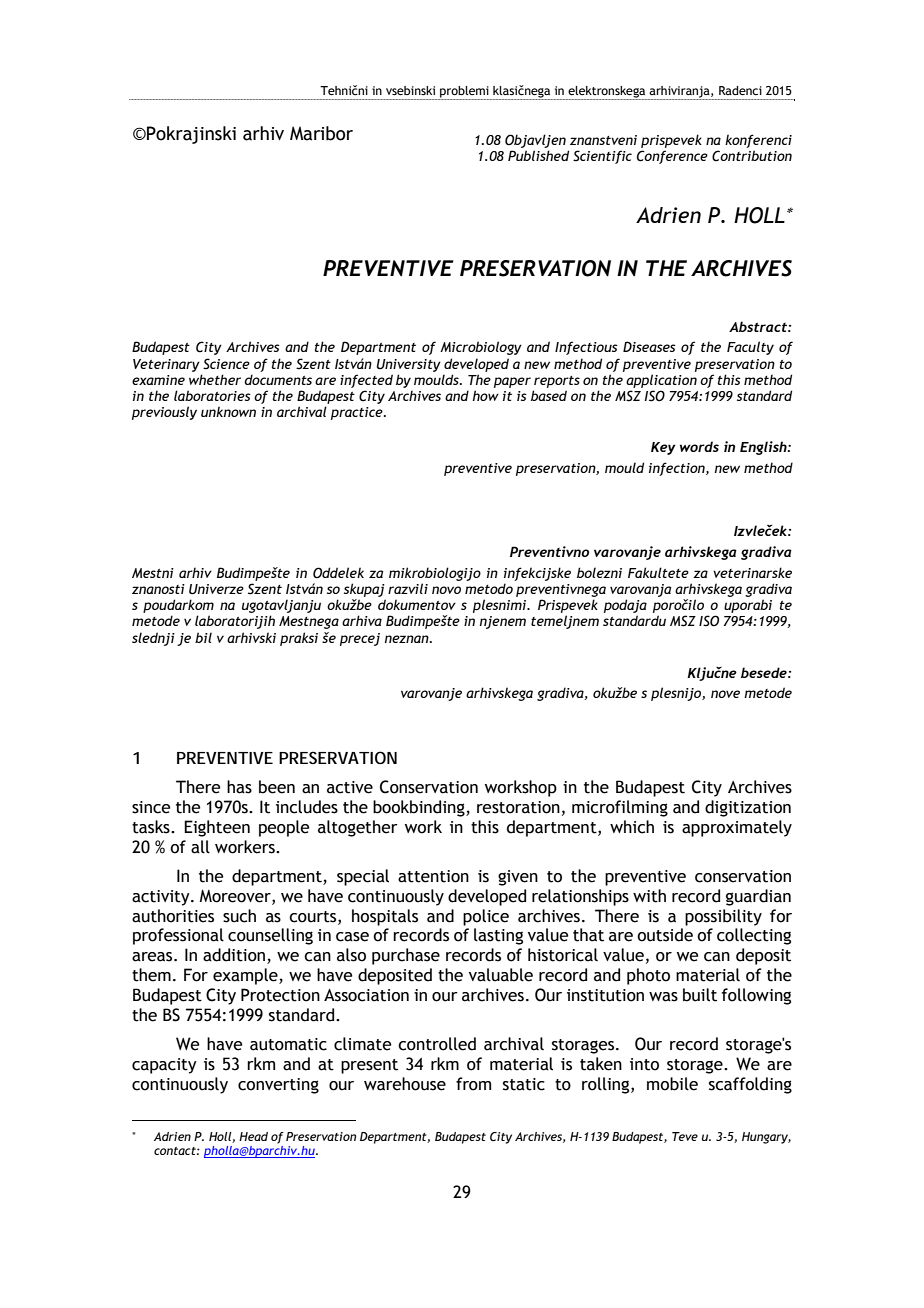  What do you see at coordinates (473, 1084) in the screenshot?
I see `from` at bounding box center [473, 1084].
